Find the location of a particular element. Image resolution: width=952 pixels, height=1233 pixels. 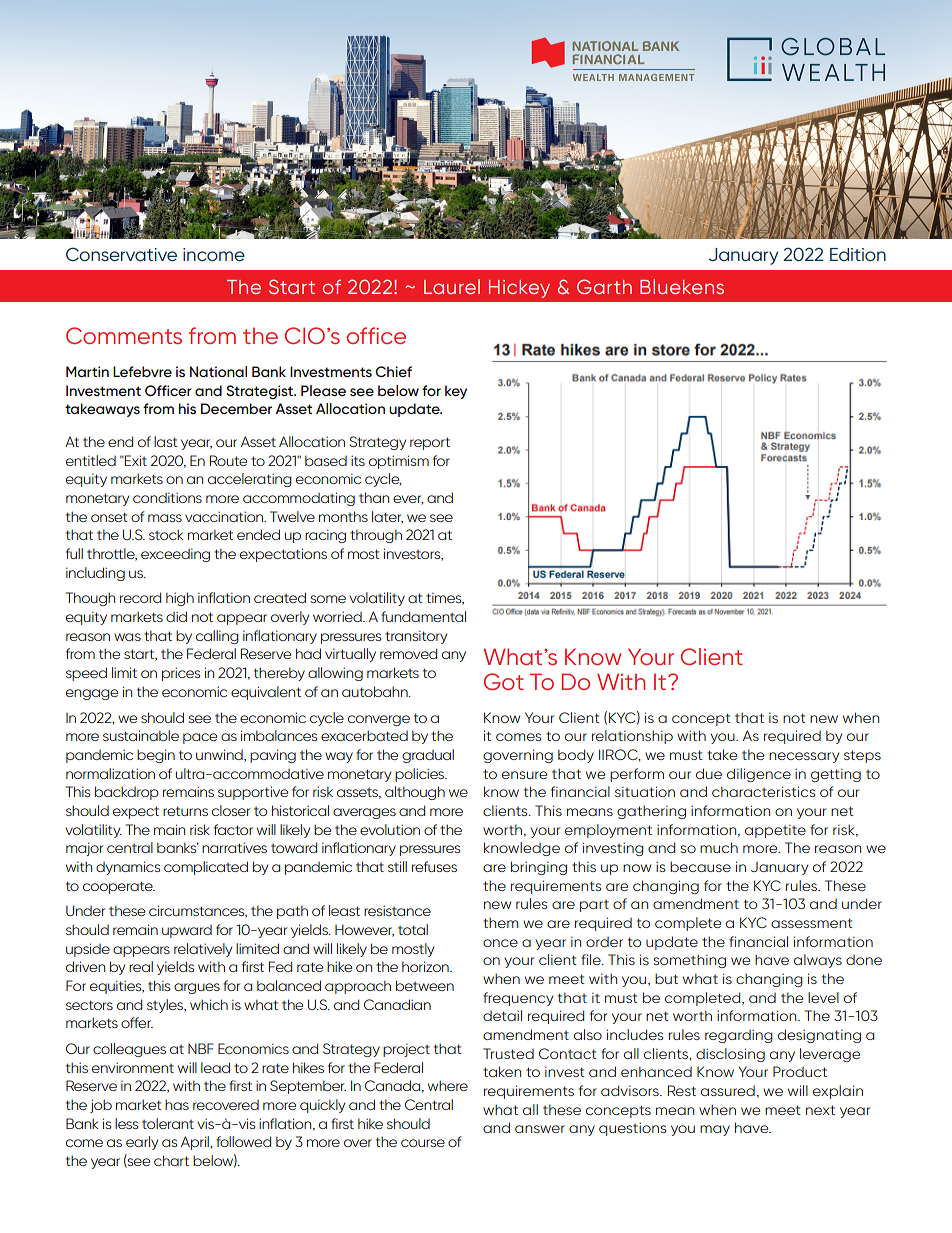

Edition is located at coordinates (858, 254).
